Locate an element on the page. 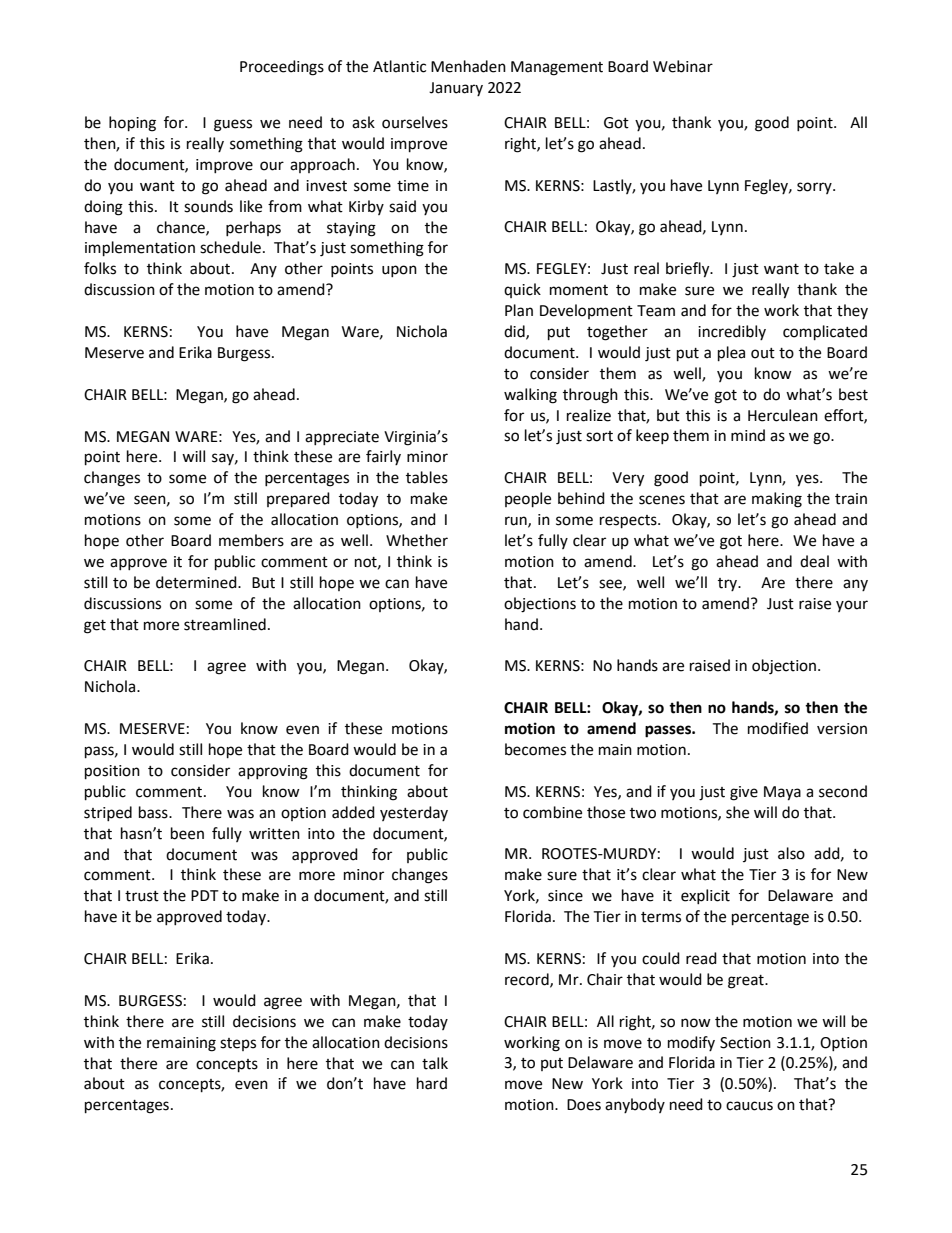 This image has width=952, height=1233. PDT is located at coordinates (205, 895).
